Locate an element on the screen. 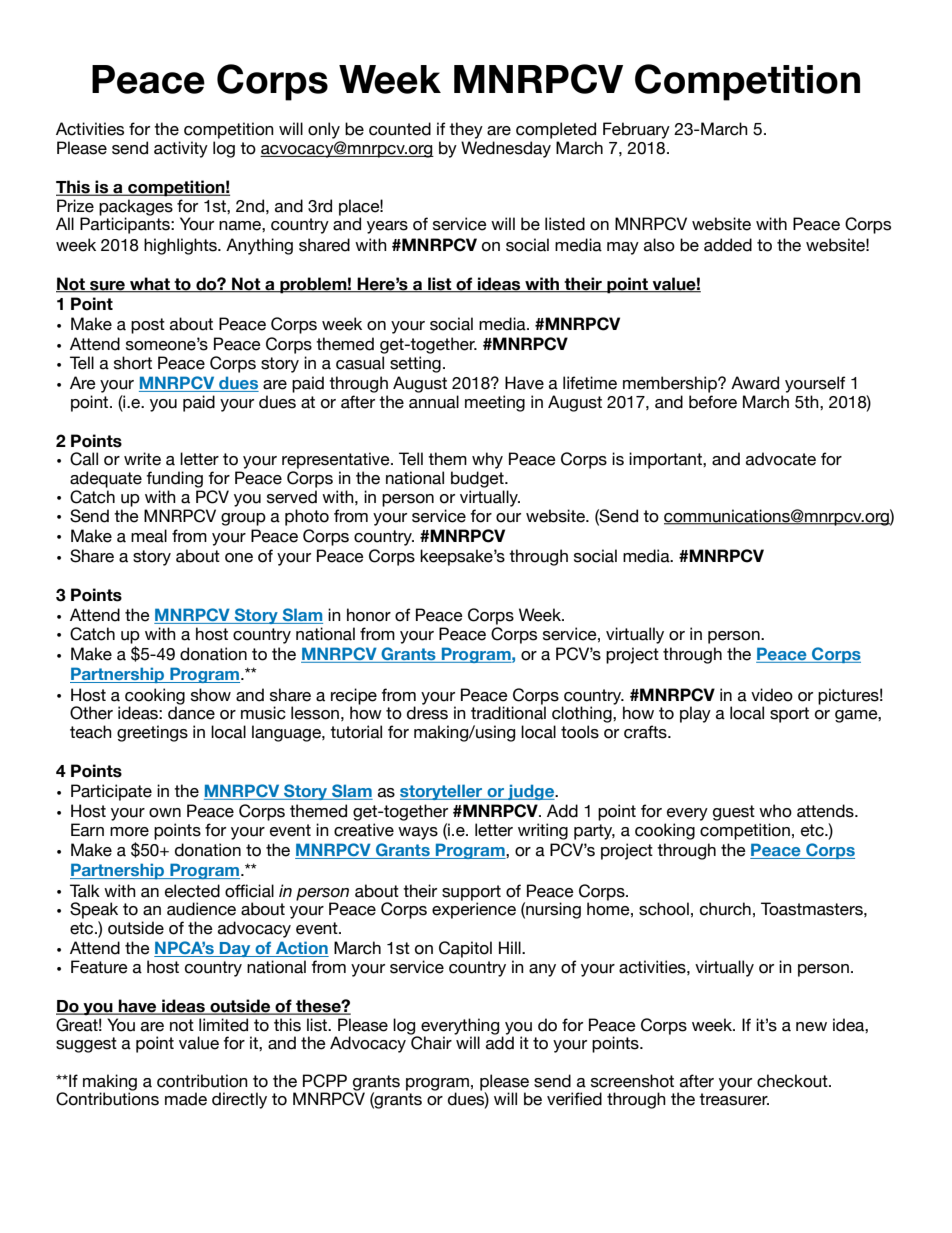  February is located at coordinates (636, 130).
